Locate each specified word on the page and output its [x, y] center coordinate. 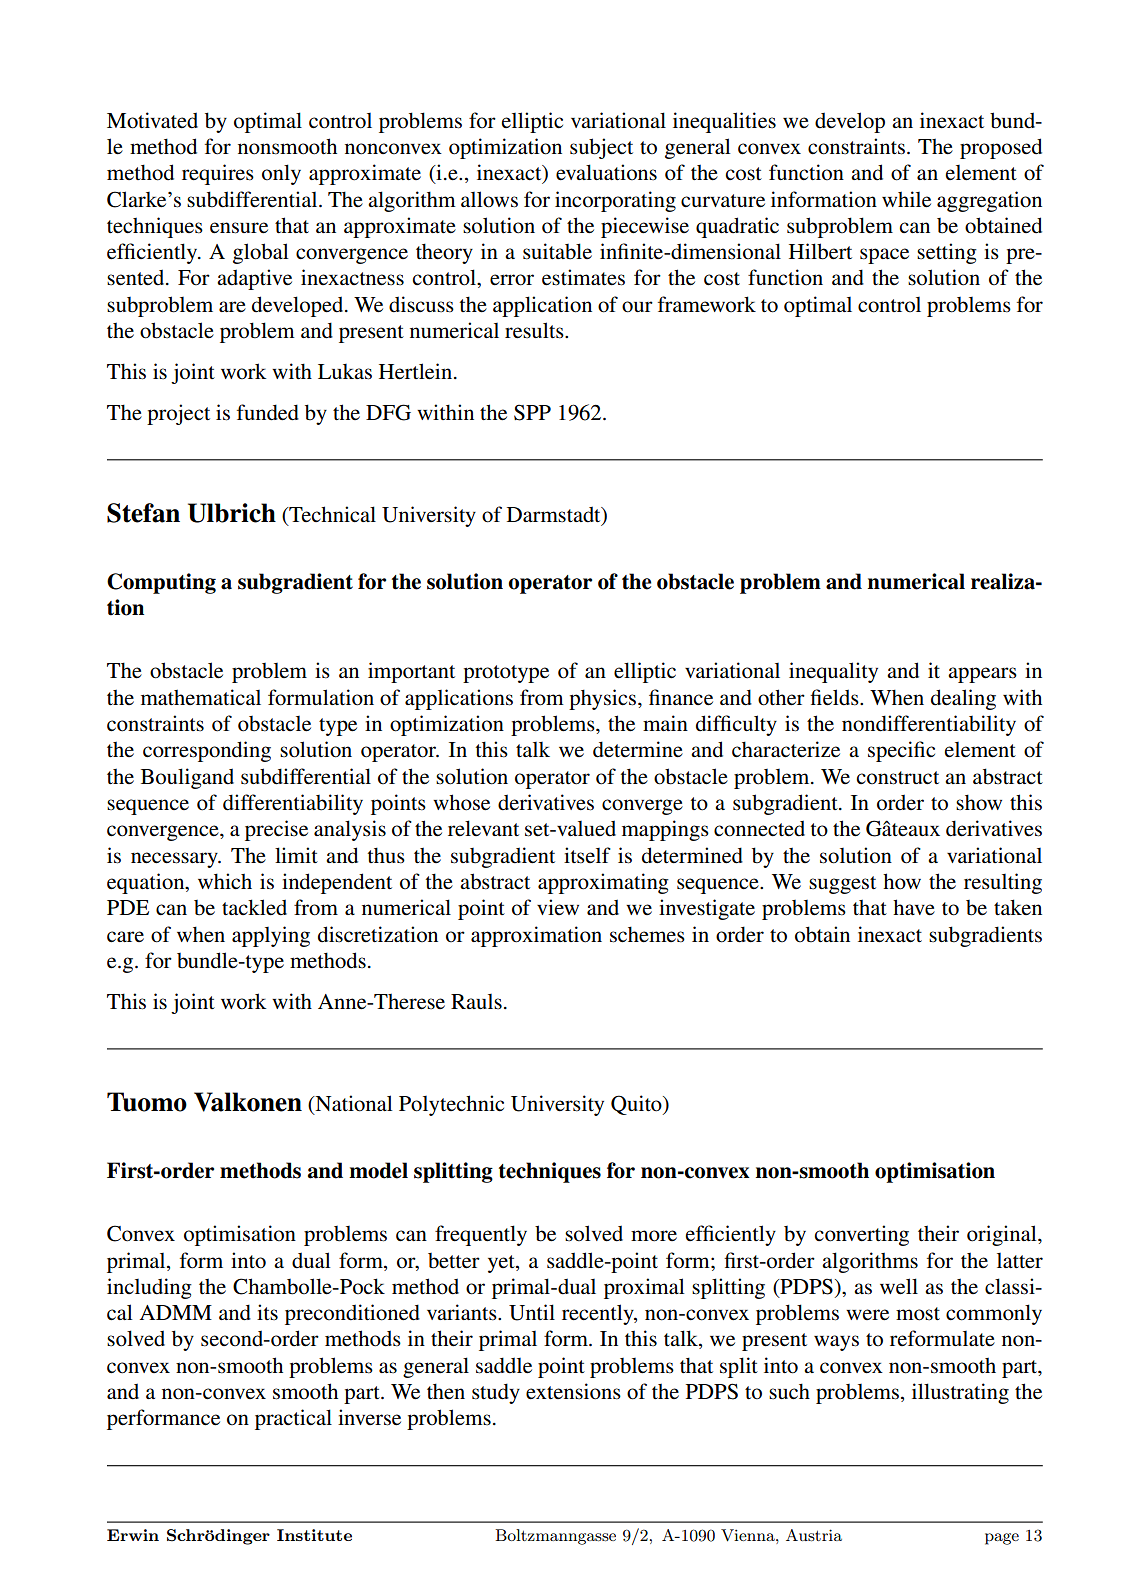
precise [276, 830]
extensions [573, 1391]
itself [587, 855]
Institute [314, 1535]
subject [601, 148]
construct [897, 778]
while [906, 199]
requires [218, 174]
